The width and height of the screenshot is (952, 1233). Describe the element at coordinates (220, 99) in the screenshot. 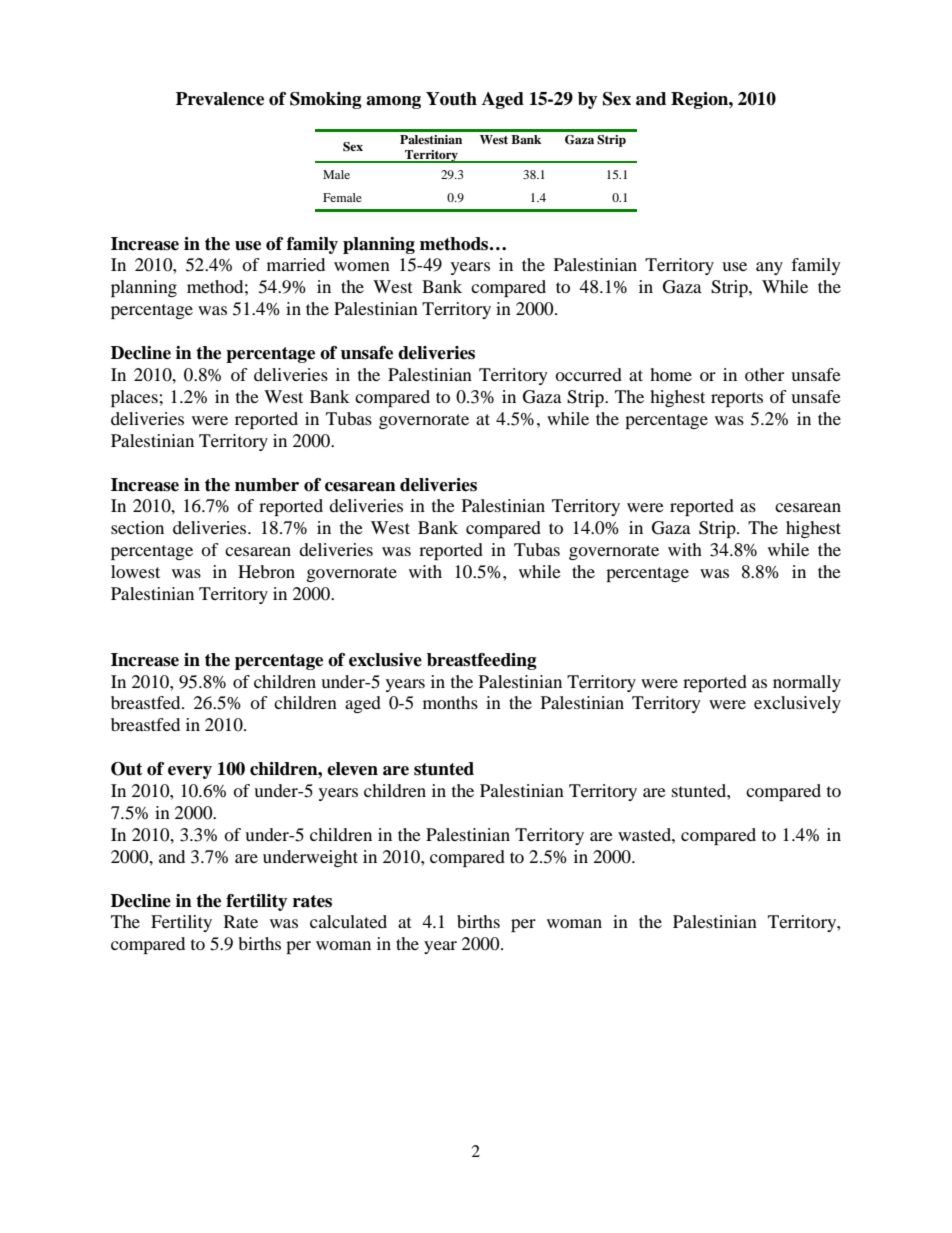

I see `Prevalence` at that location.
